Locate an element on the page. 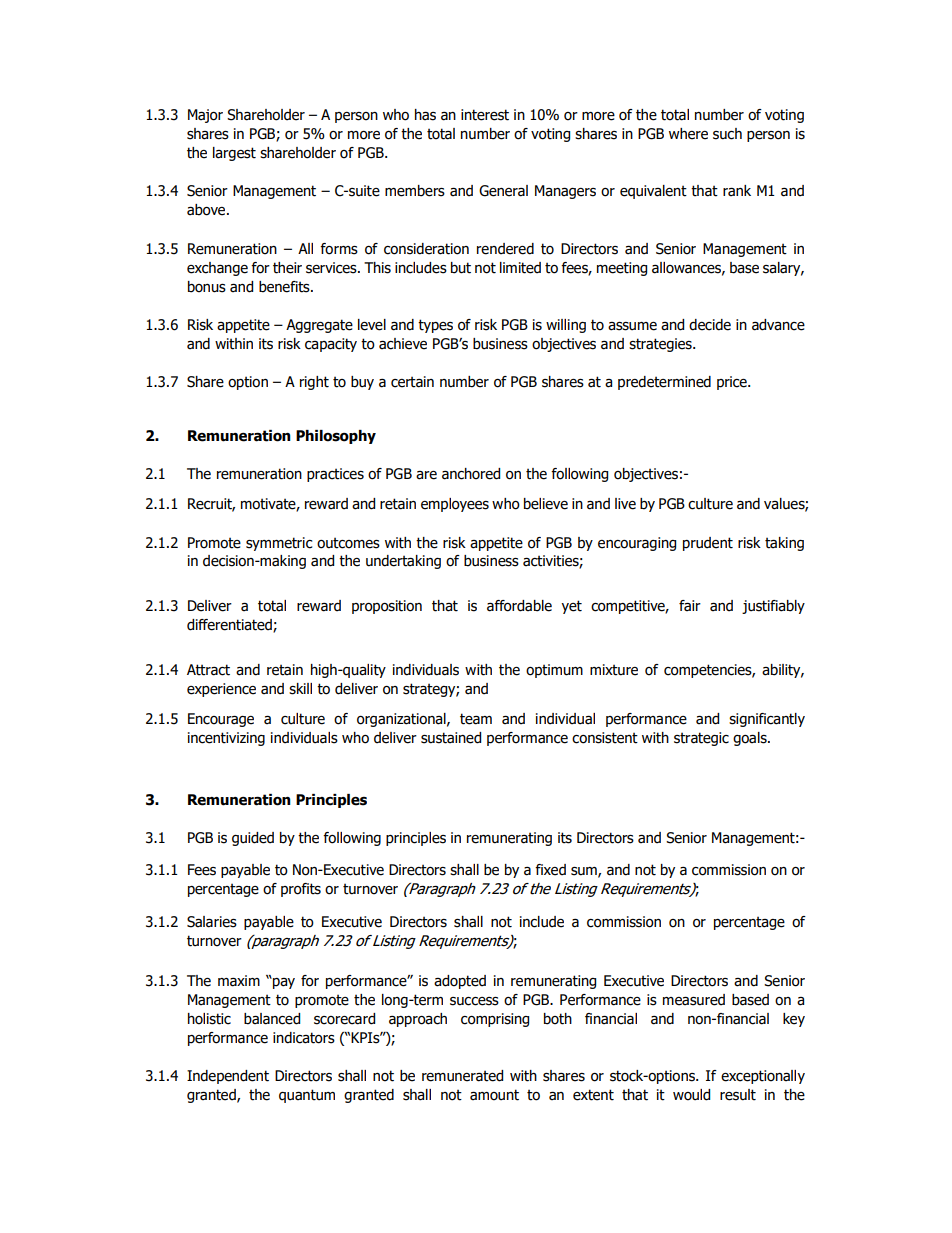 The height and width of the document is (1233, 952). team is located at coordinates (476, 719).
